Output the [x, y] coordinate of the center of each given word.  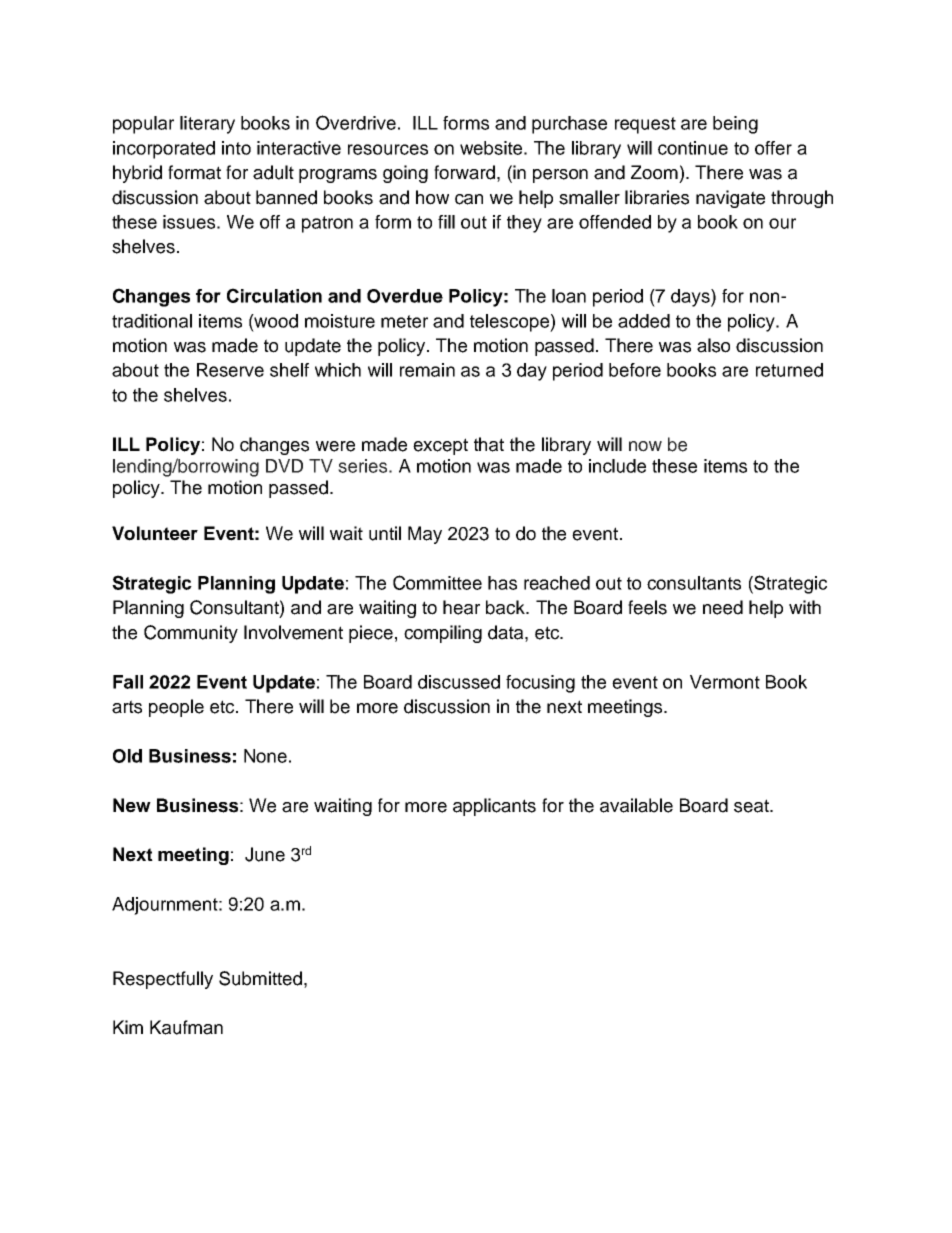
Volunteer [155, 533]
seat [752, 806]
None [265, 756]
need [723, 607]
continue [693, 148]
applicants [494, 807]
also [713, 345]
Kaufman [186, 1027]
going [405, 174]
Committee [437, 582]
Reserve [230, 370]
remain [427, 370]
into [236, 148]
